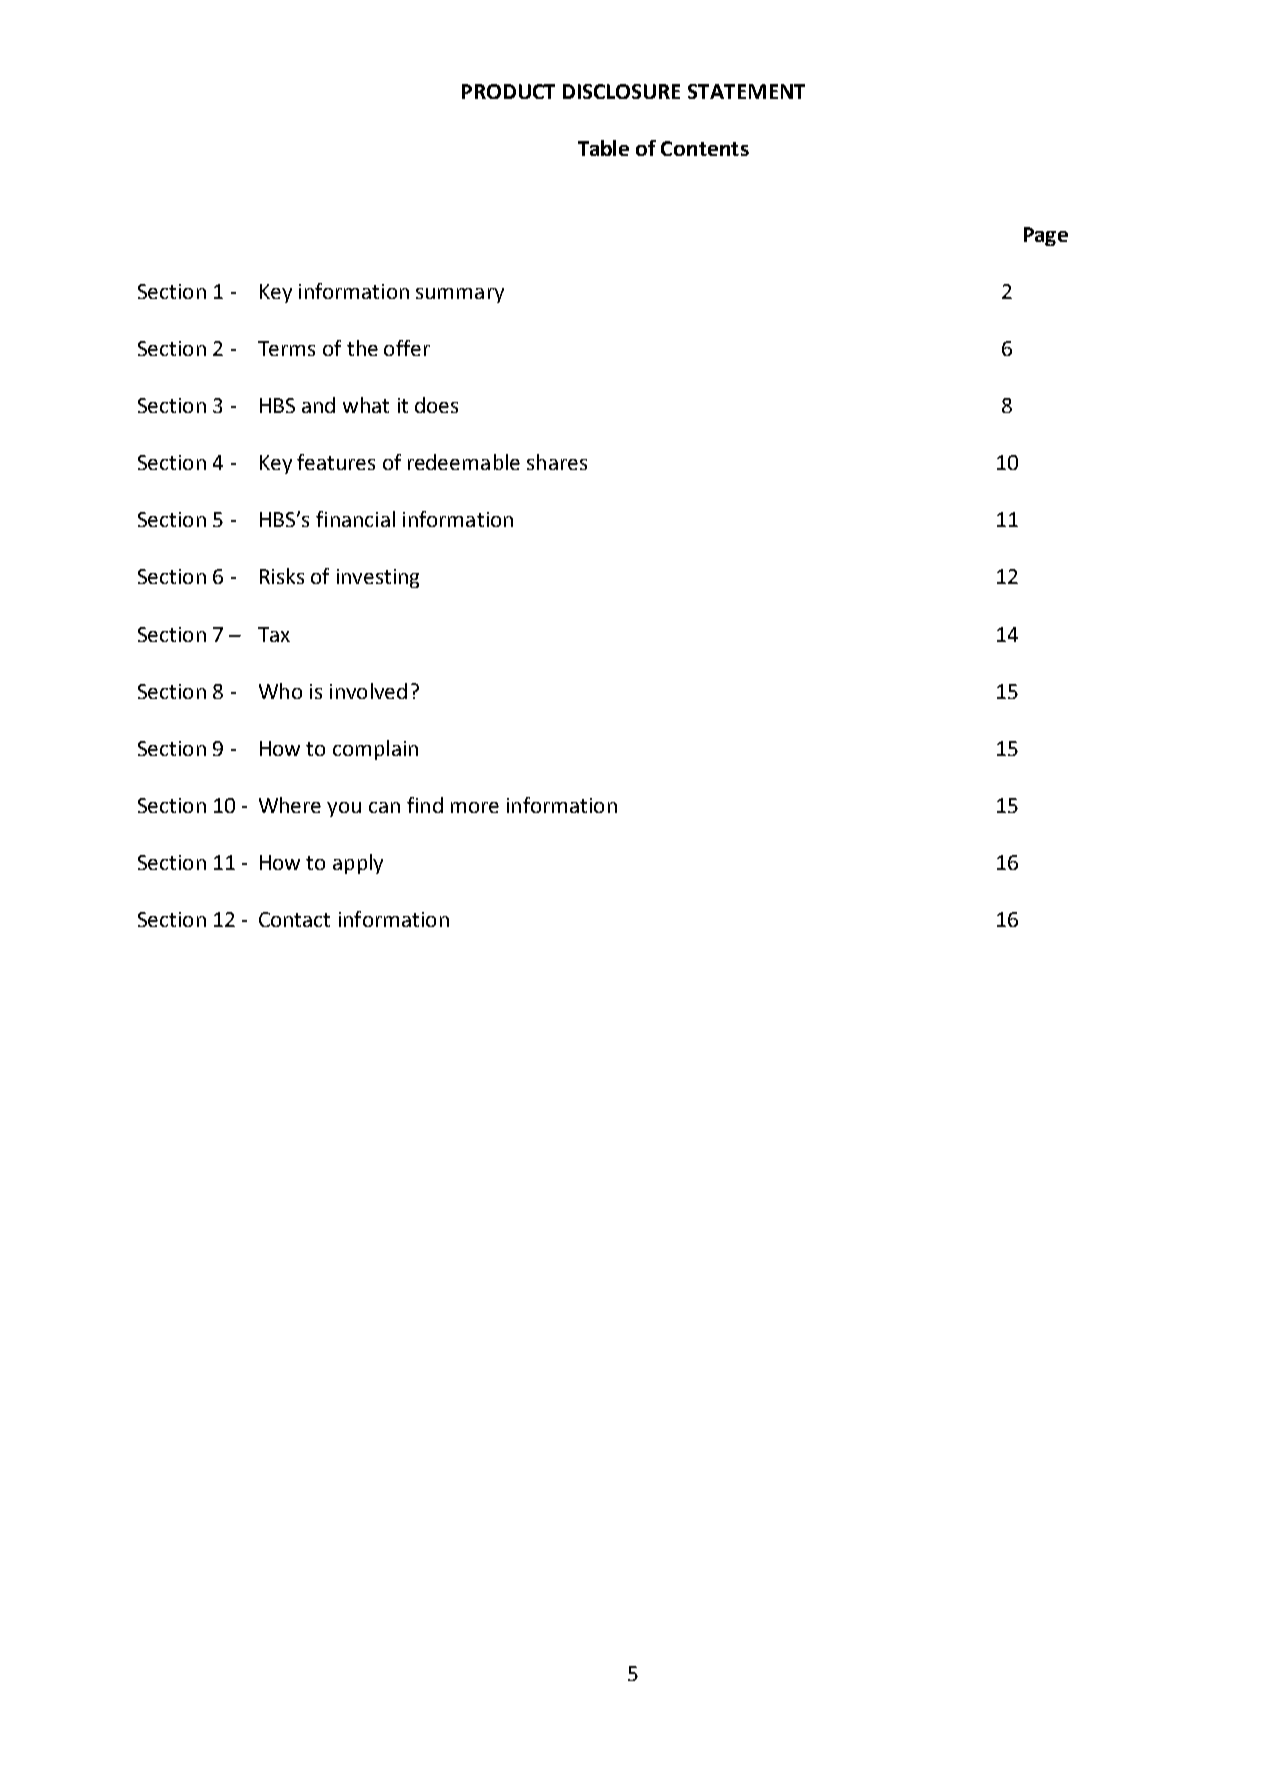 This screenshot has height=1791, width=1266. Describe the element at coordinates (358, 864) in the screenshot. I see `apply` at that location.
